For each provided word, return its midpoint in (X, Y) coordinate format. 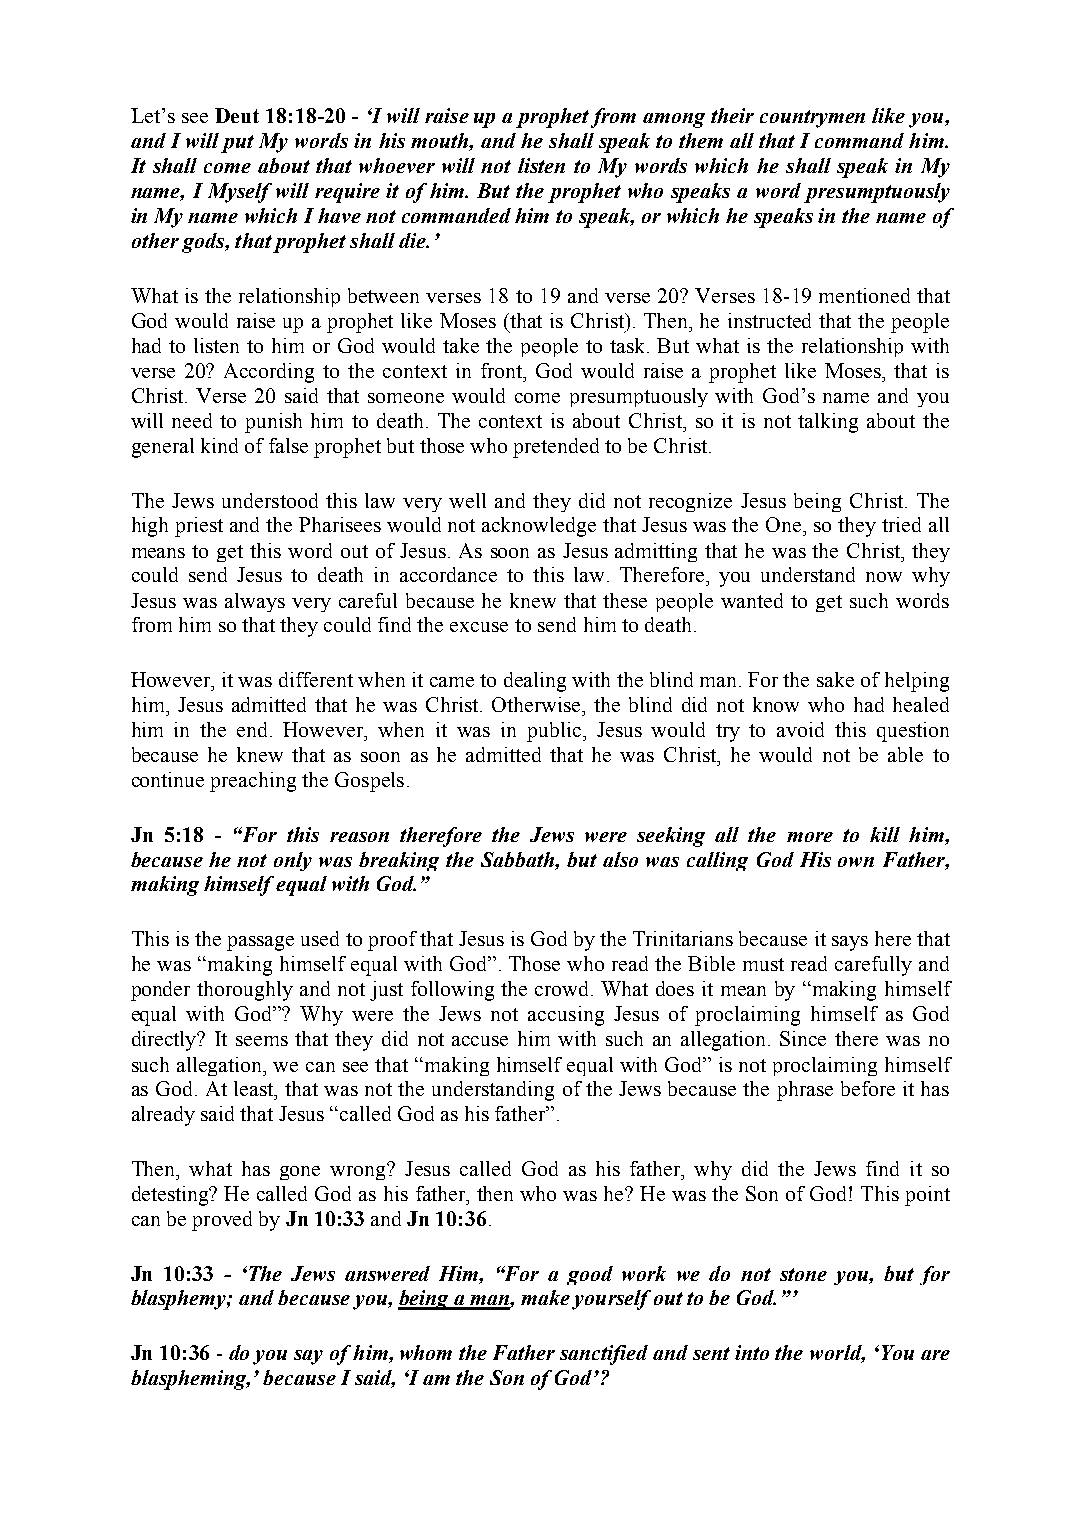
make (545, 1297)
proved (222, 1221)
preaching (253, 782)
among (674, 120)
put (237, 144)
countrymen (812, 119)
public (555, 732)
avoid (800, 729)
